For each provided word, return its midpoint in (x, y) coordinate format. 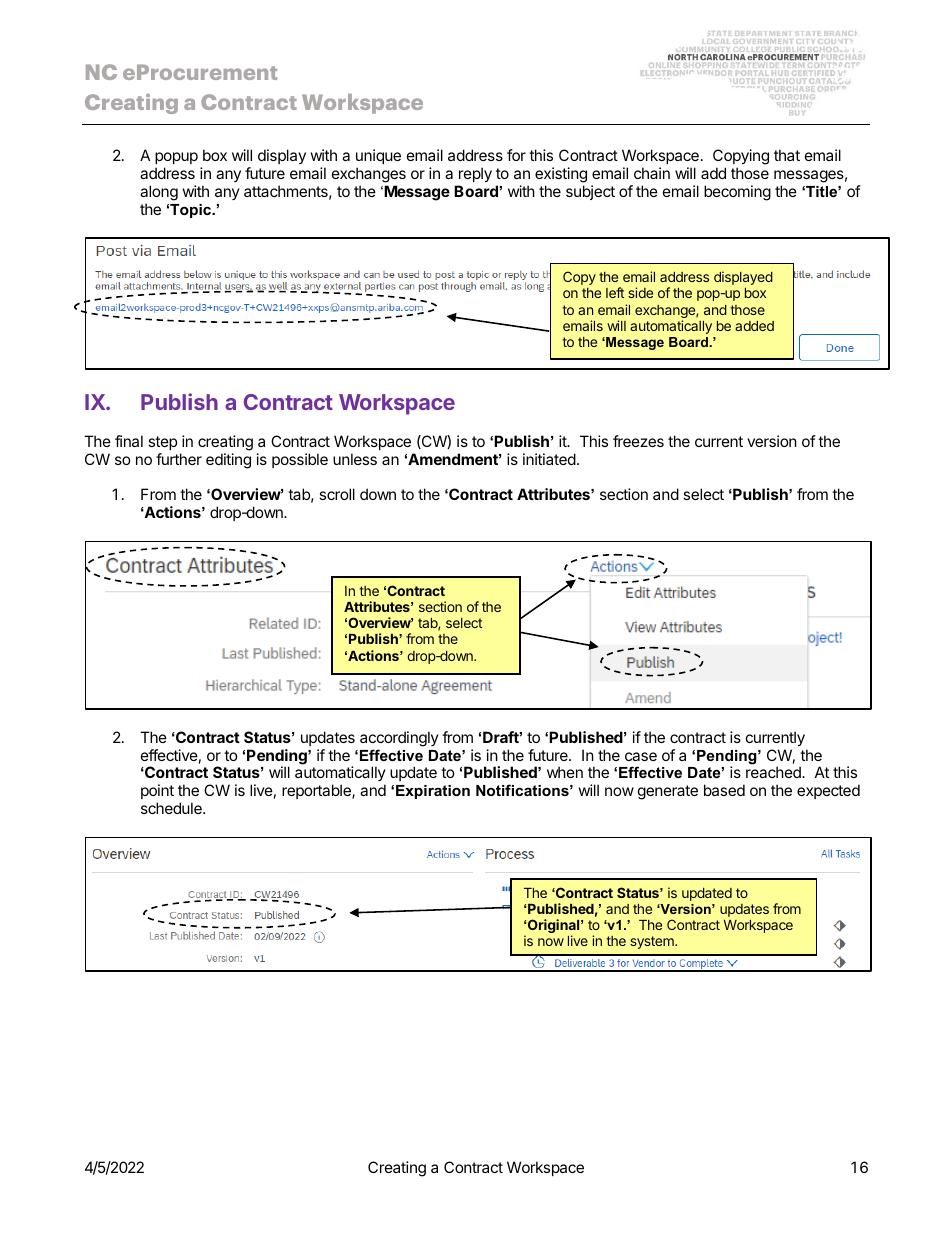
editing (228, 461)
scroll (337, 494)
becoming (737, 193)
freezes (638, 441)
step (162, 443)
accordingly (399, 739)
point (157, 793)
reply (475, 174)
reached (774, 772)
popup (176, 158)
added (754, 326)
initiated (549, 459)
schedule (172, 808)
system (653, 942)
